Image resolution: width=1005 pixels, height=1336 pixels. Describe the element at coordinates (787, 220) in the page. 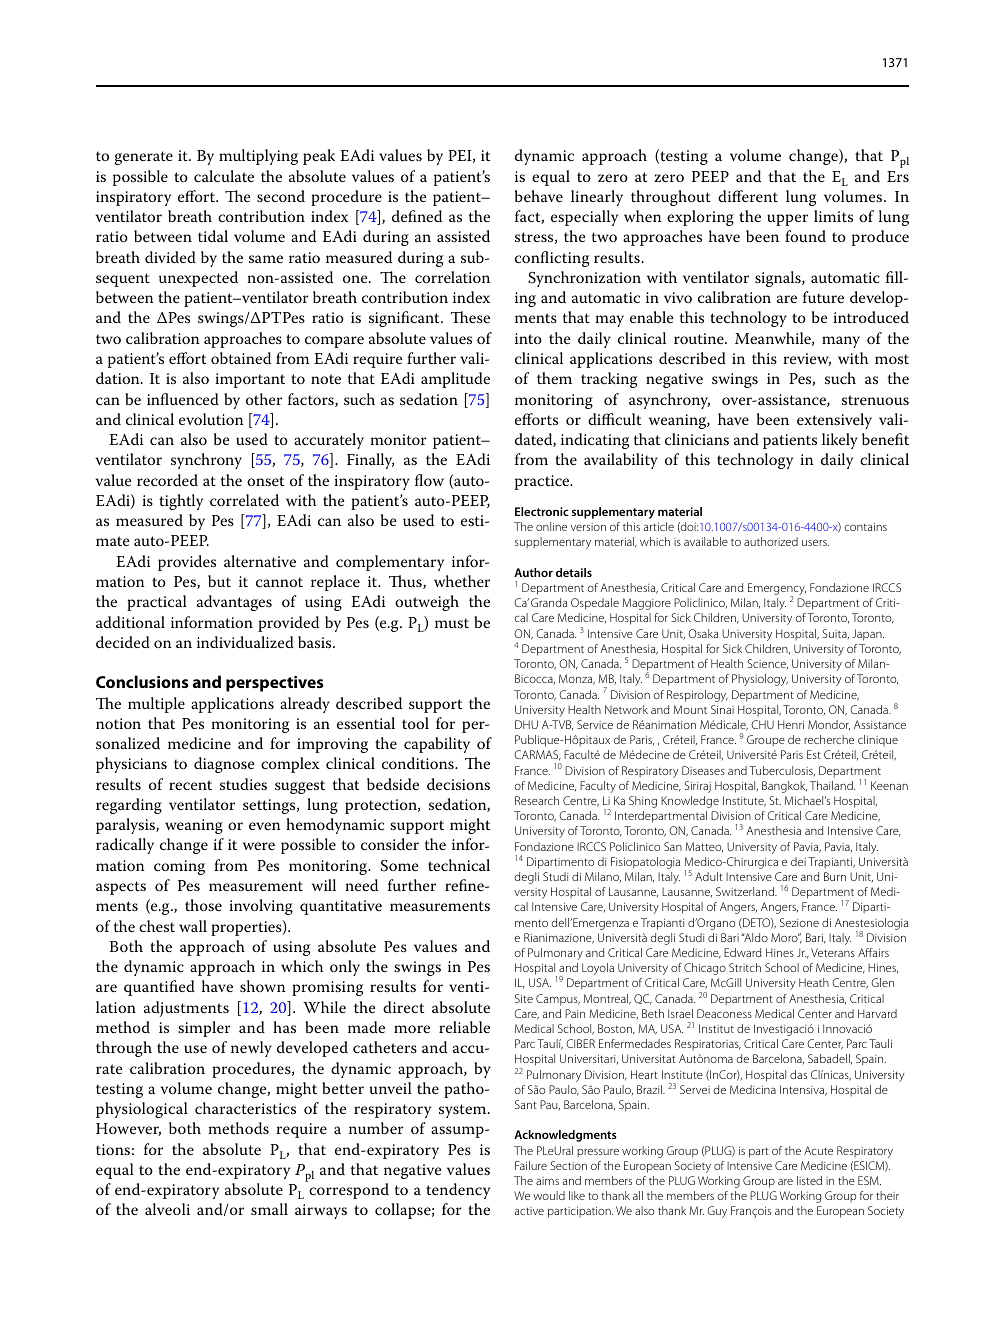

I see `upper` at that location.
